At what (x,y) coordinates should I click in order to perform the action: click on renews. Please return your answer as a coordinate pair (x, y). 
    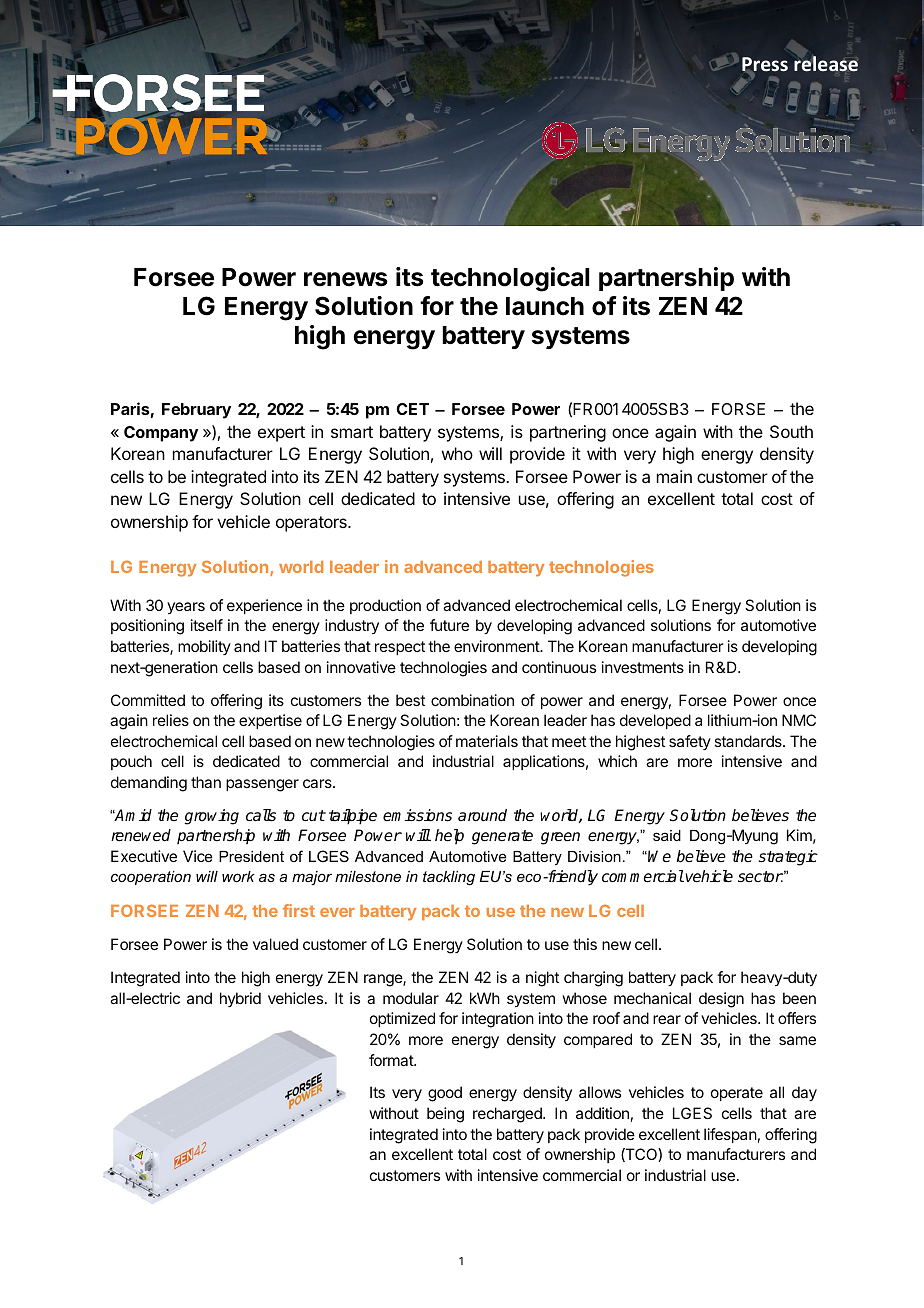
    Looking at the image, I should click on (346, 279).
